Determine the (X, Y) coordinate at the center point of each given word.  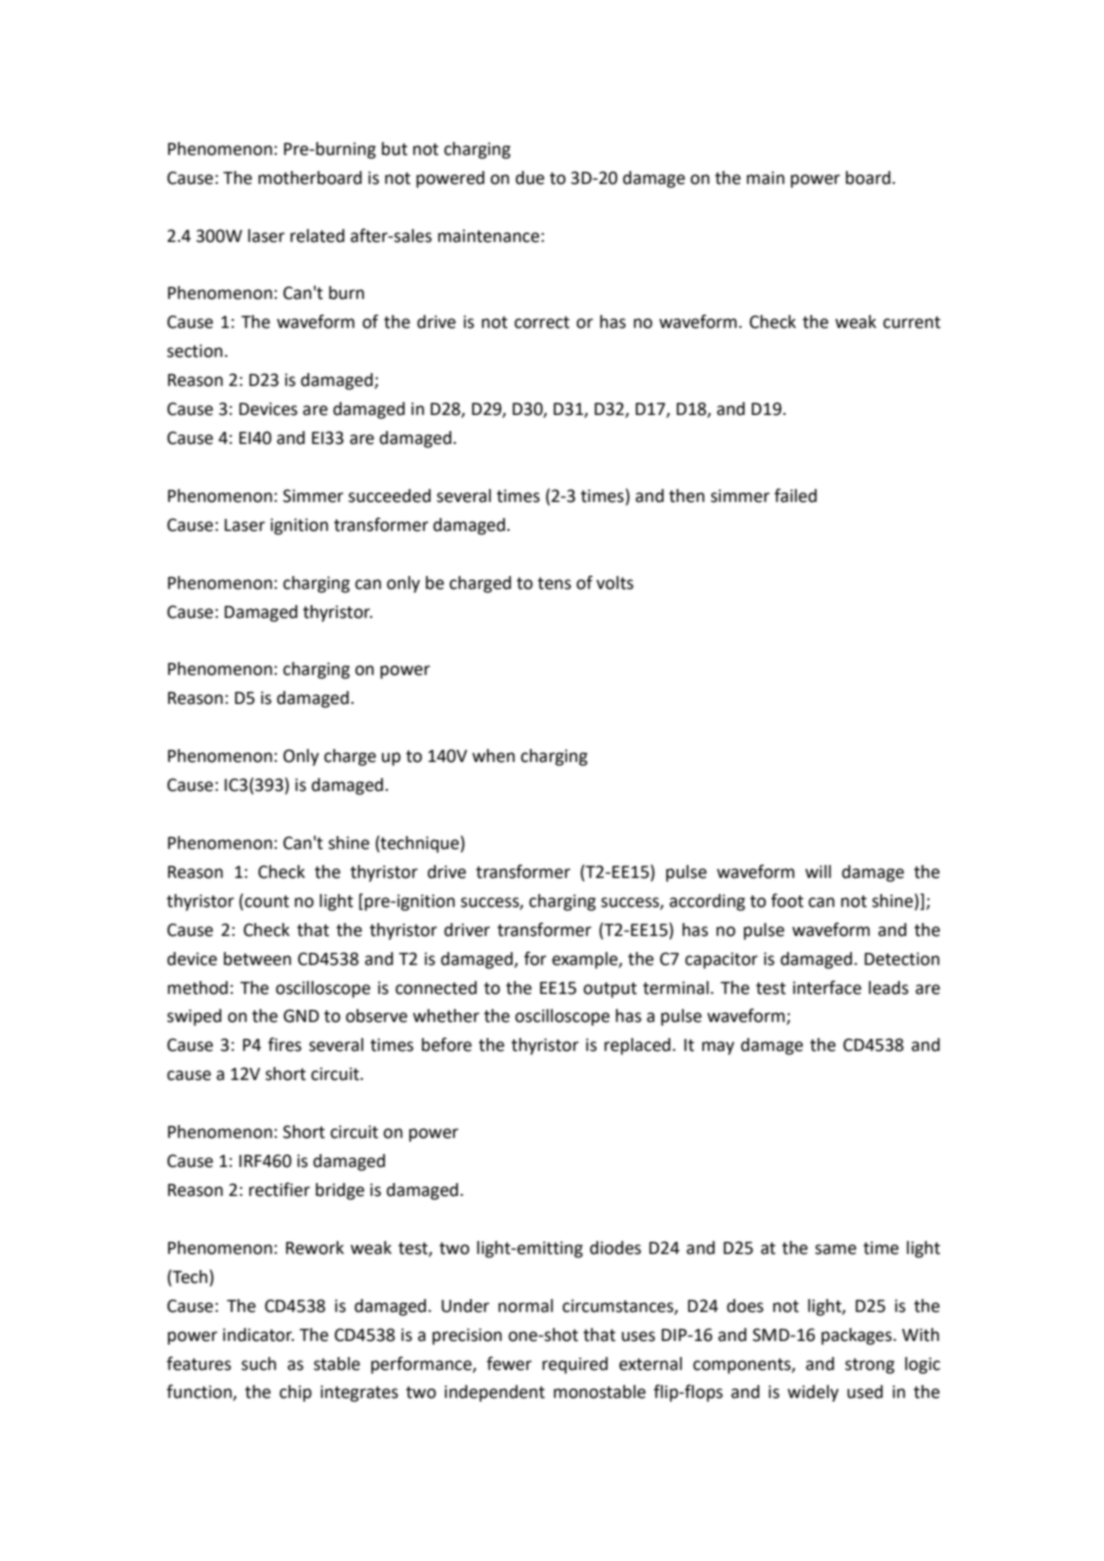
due (529, 178)
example (586, 960)
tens (554, 583)
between (257, 959)
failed (795, 495)
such (258, 1364)
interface (827, 987)
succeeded (389, 496)
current (912, 322)
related (317, 236)
